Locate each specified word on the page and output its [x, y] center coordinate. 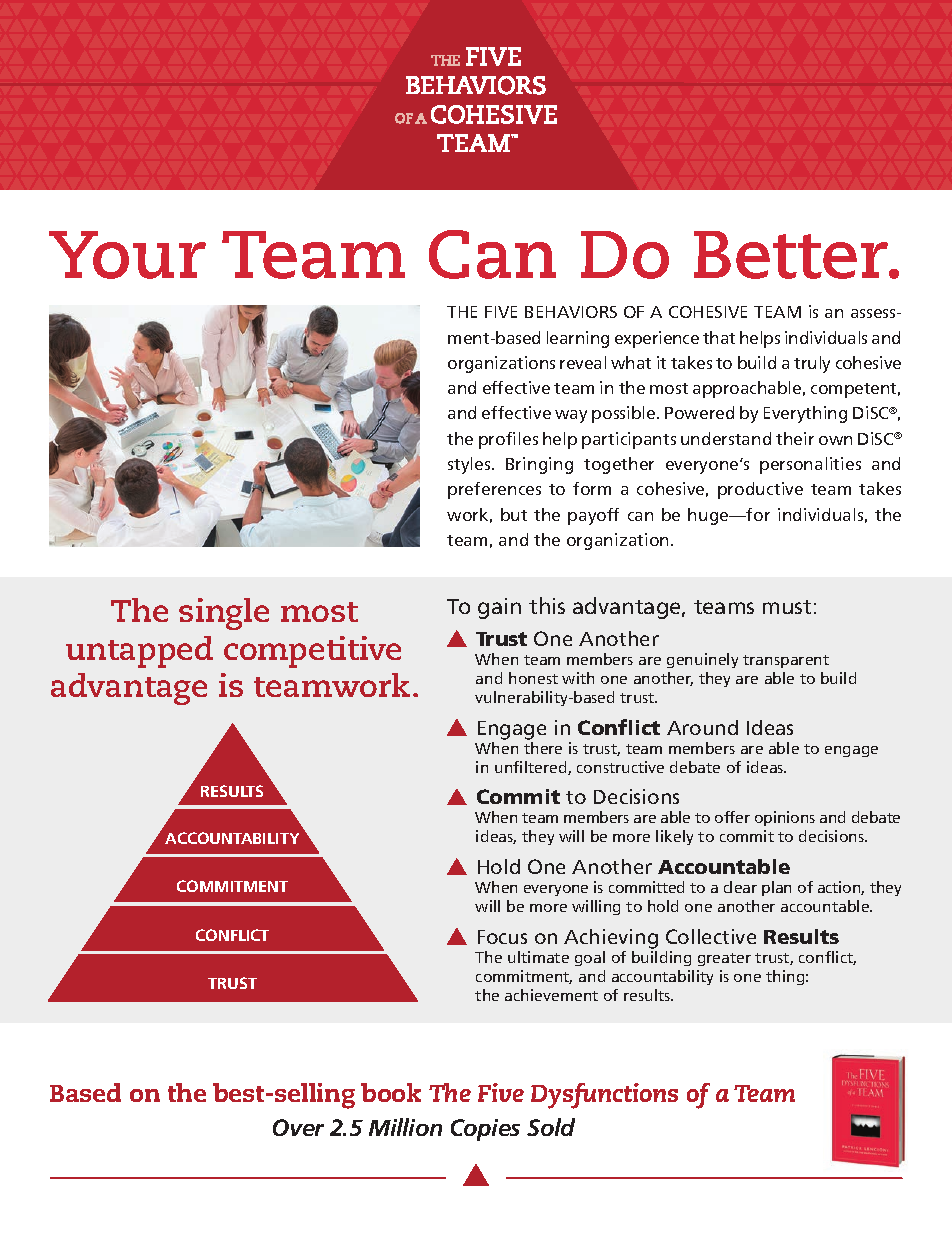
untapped [139, 652]
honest [533, 678]
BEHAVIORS [571, 312]
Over [298, 1127]
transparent [786, 661]
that [719, 337]
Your [127, 255]
